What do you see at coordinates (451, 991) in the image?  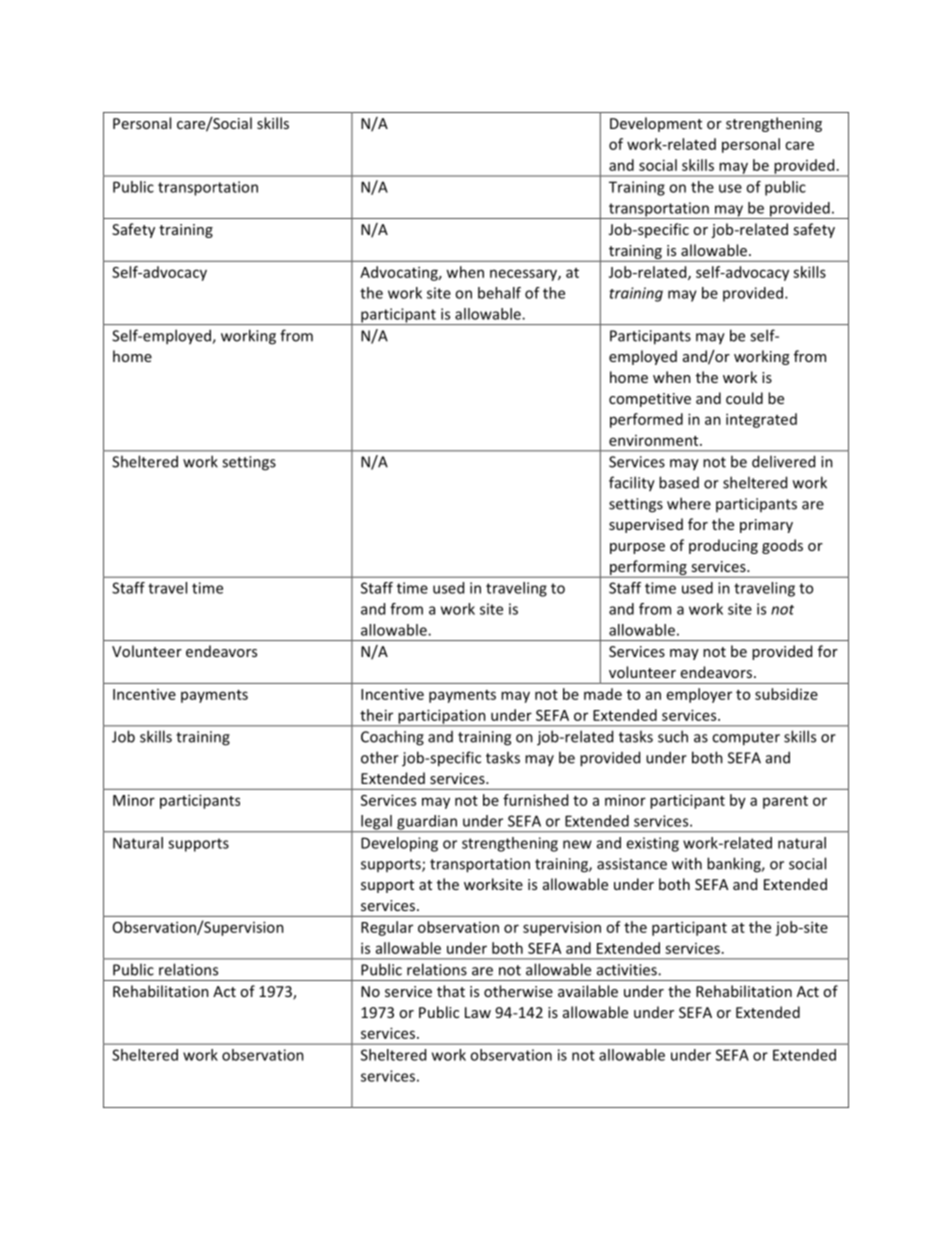 I see `that` at bounding box center [451, 991].
